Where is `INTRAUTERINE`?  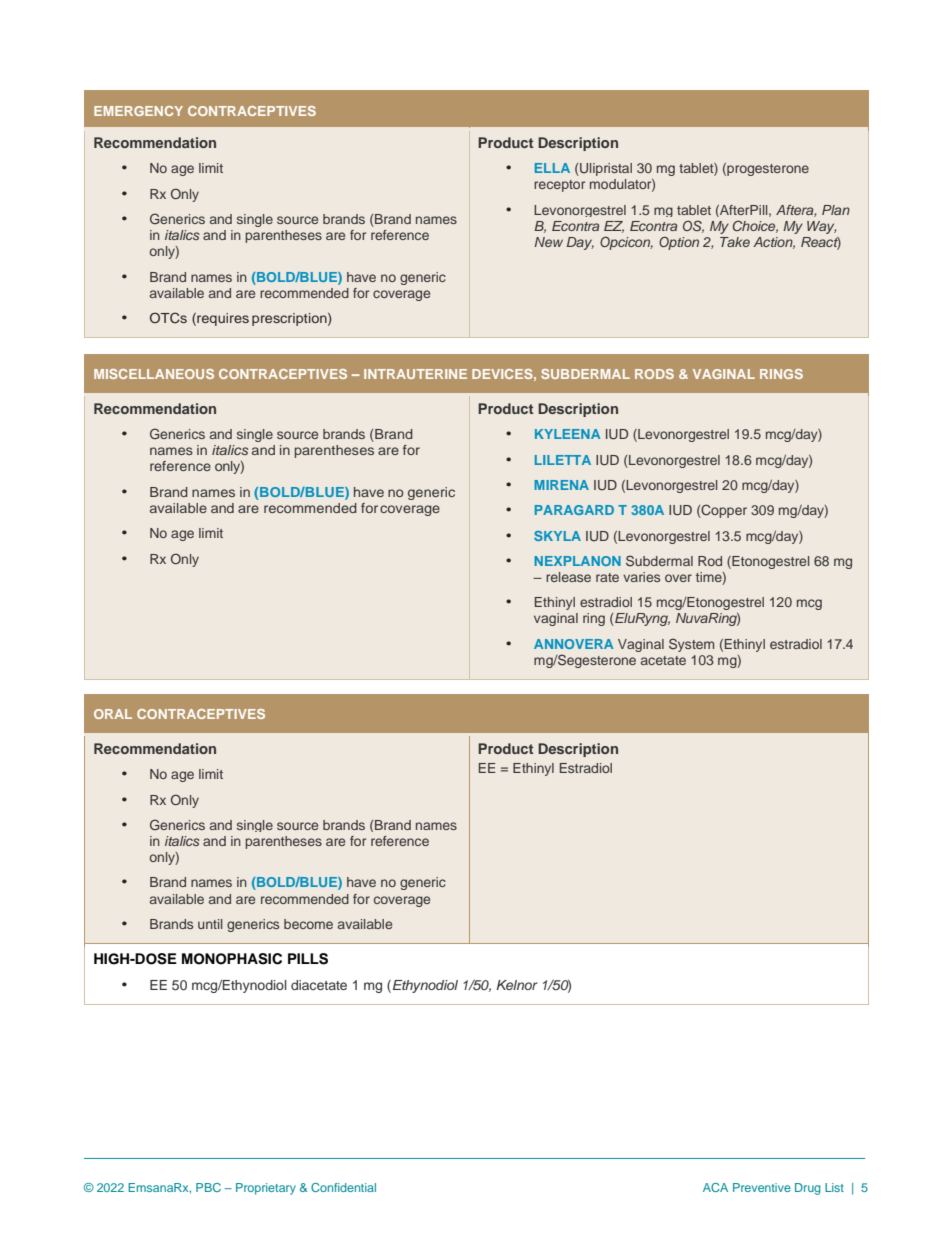 INTRAUTERINE is located at coordinates (415, 374).
